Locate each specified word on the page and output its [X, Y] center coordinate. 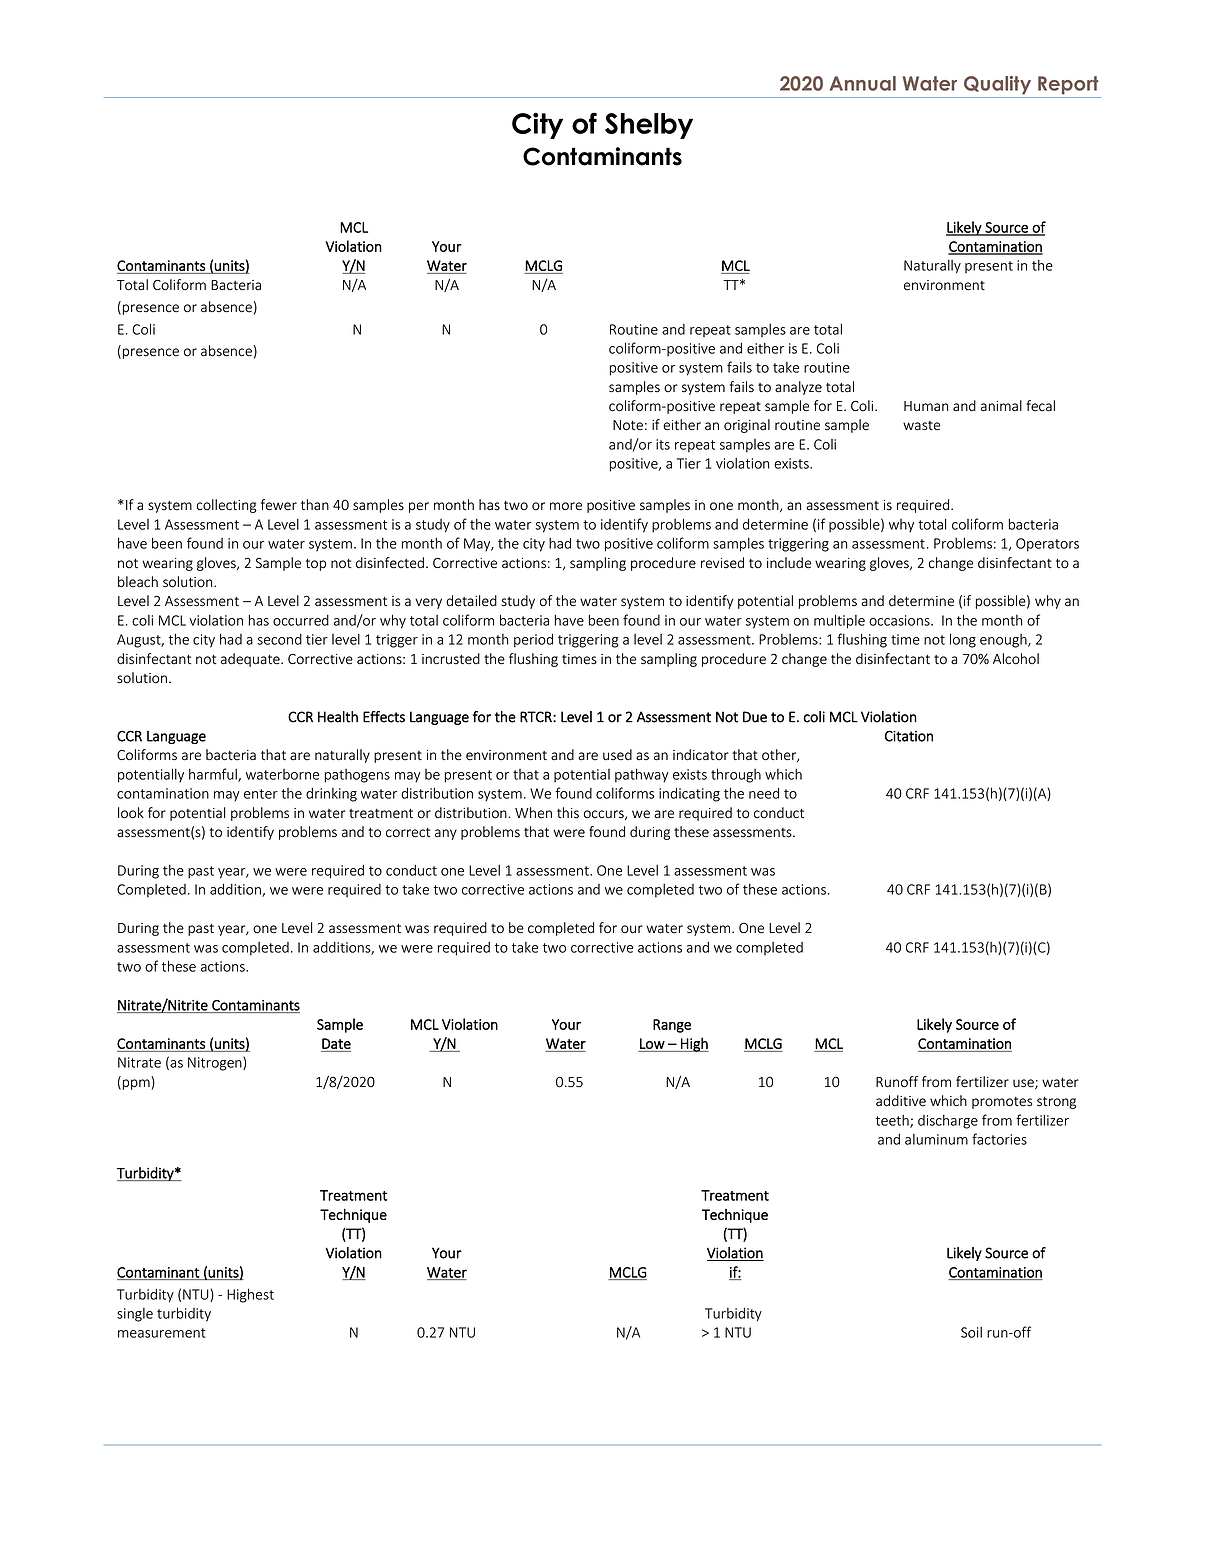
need [764, 793]
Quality [997, 85]
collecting [227, 506]
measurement [162, 1333]
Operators [1047, 545]
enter [261, 794]
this [568, 813]
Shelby [649, 126]
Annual [863, 83]
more [566, 506]
